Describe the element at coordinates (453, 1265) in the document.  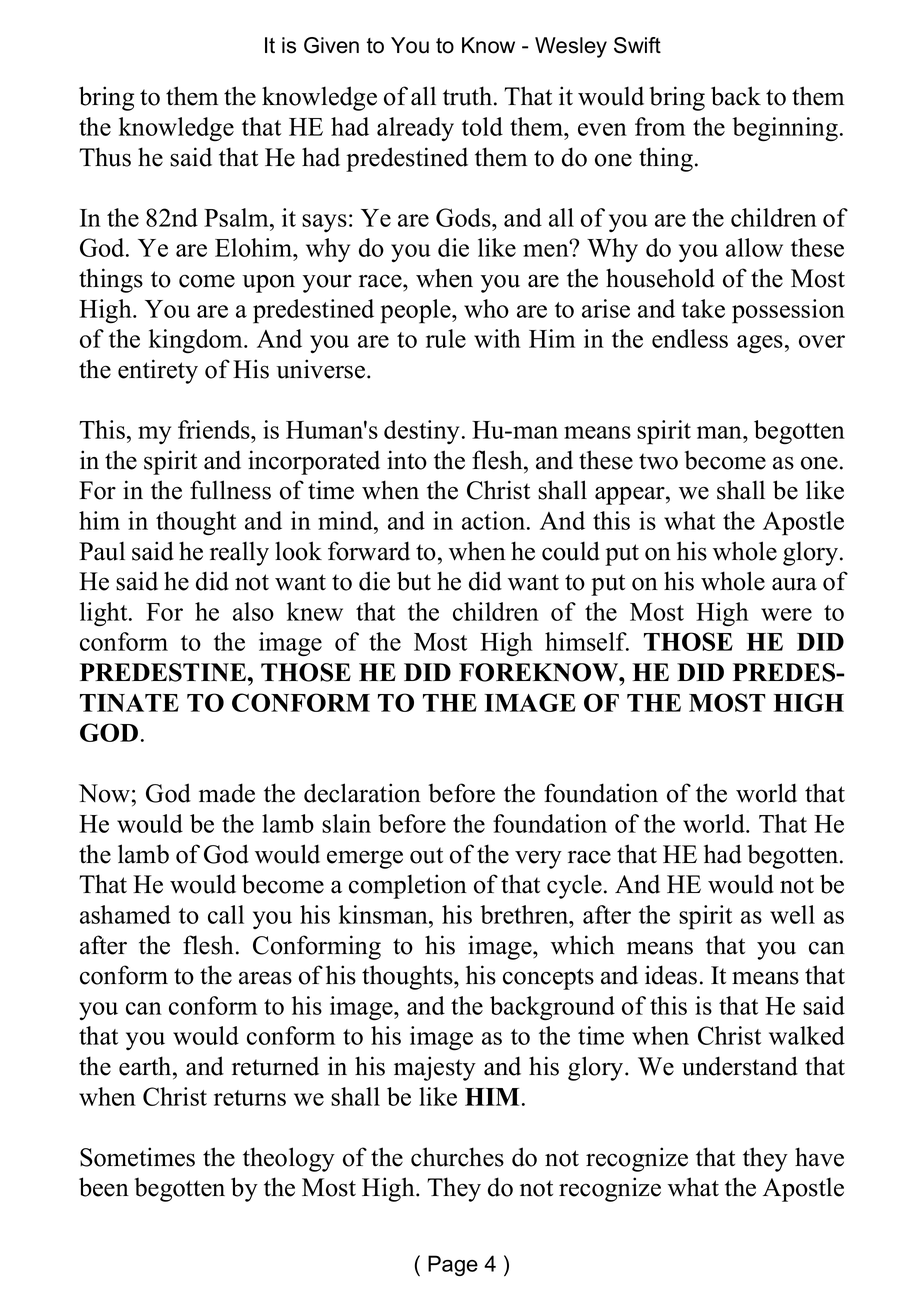
I see `Page` at that location.
